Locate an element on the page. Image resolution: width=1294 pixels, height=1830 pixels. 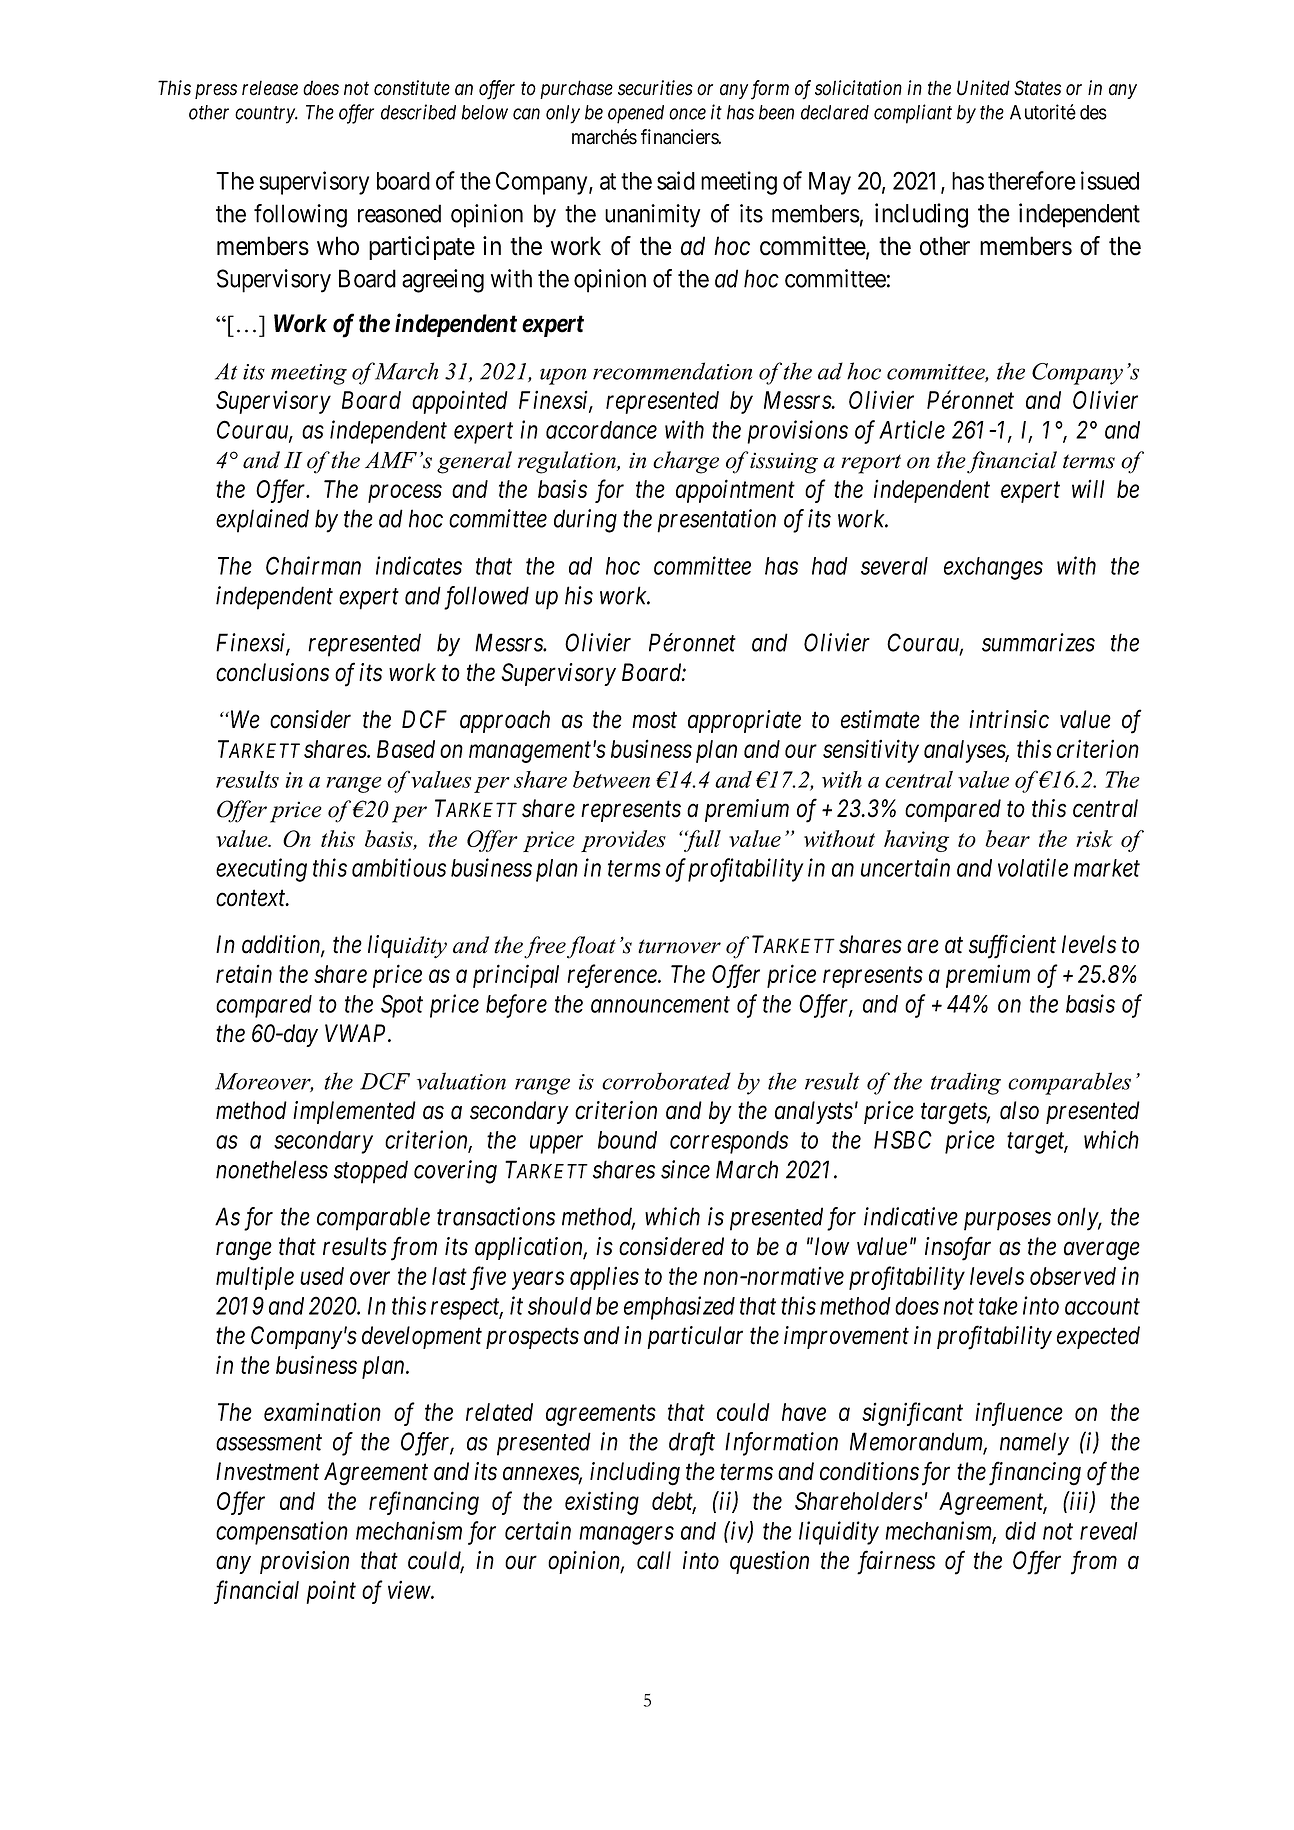
did is located at coordinates (1020, 1530).
